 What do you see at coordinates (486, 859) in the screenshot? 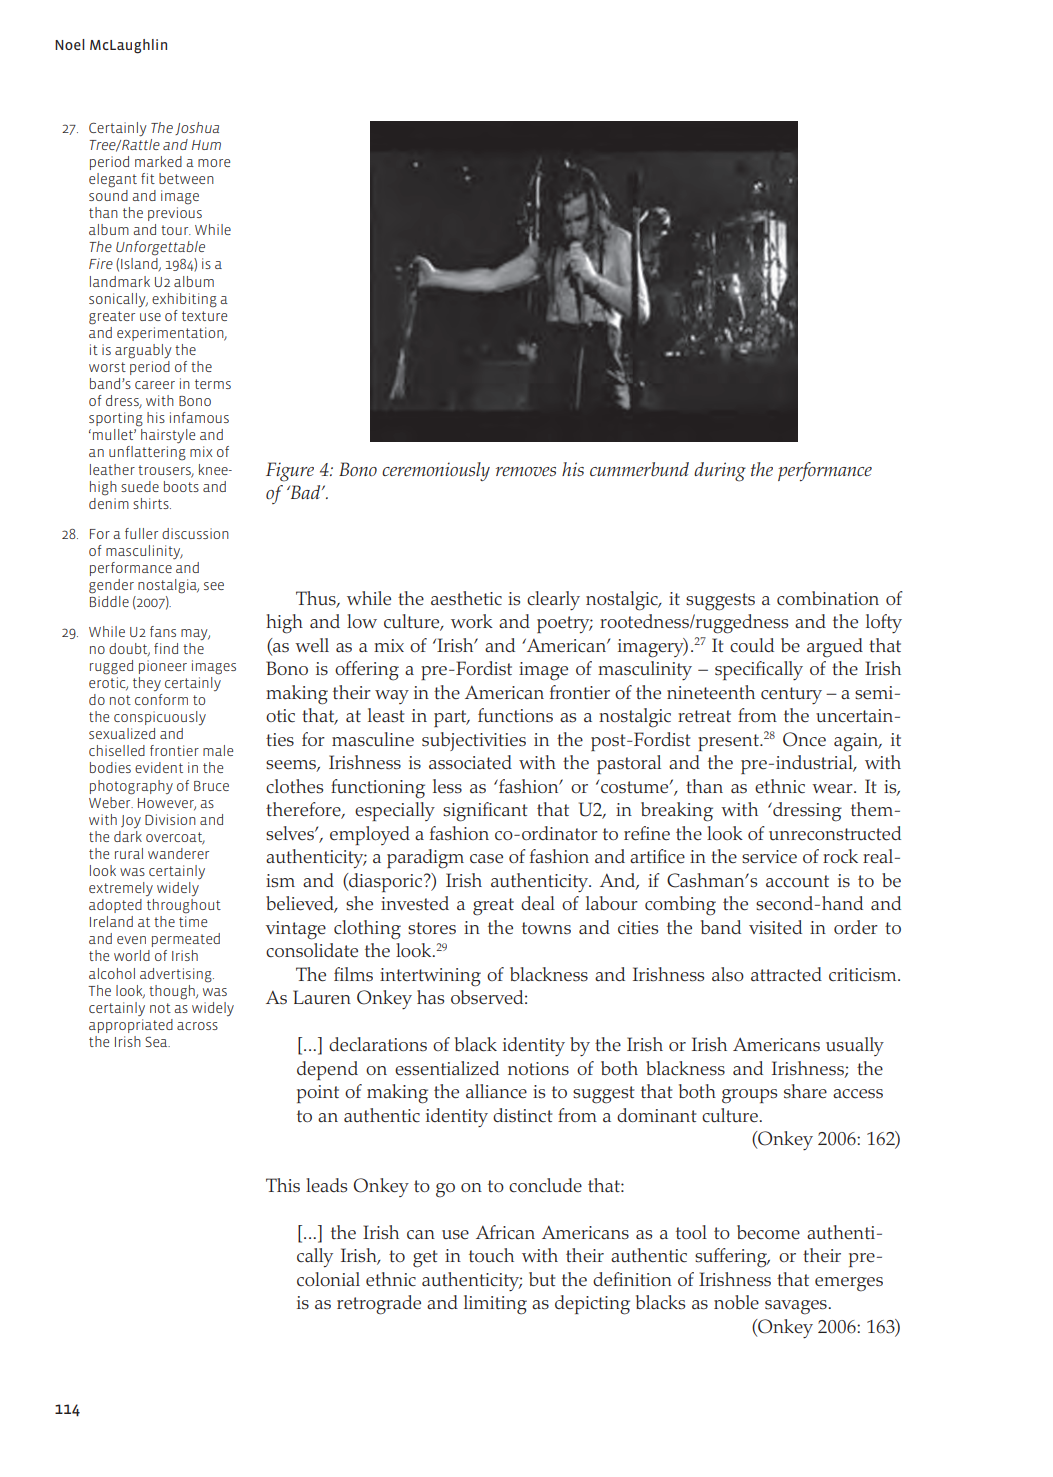
I see `case` at bounding box center [486, 859].
